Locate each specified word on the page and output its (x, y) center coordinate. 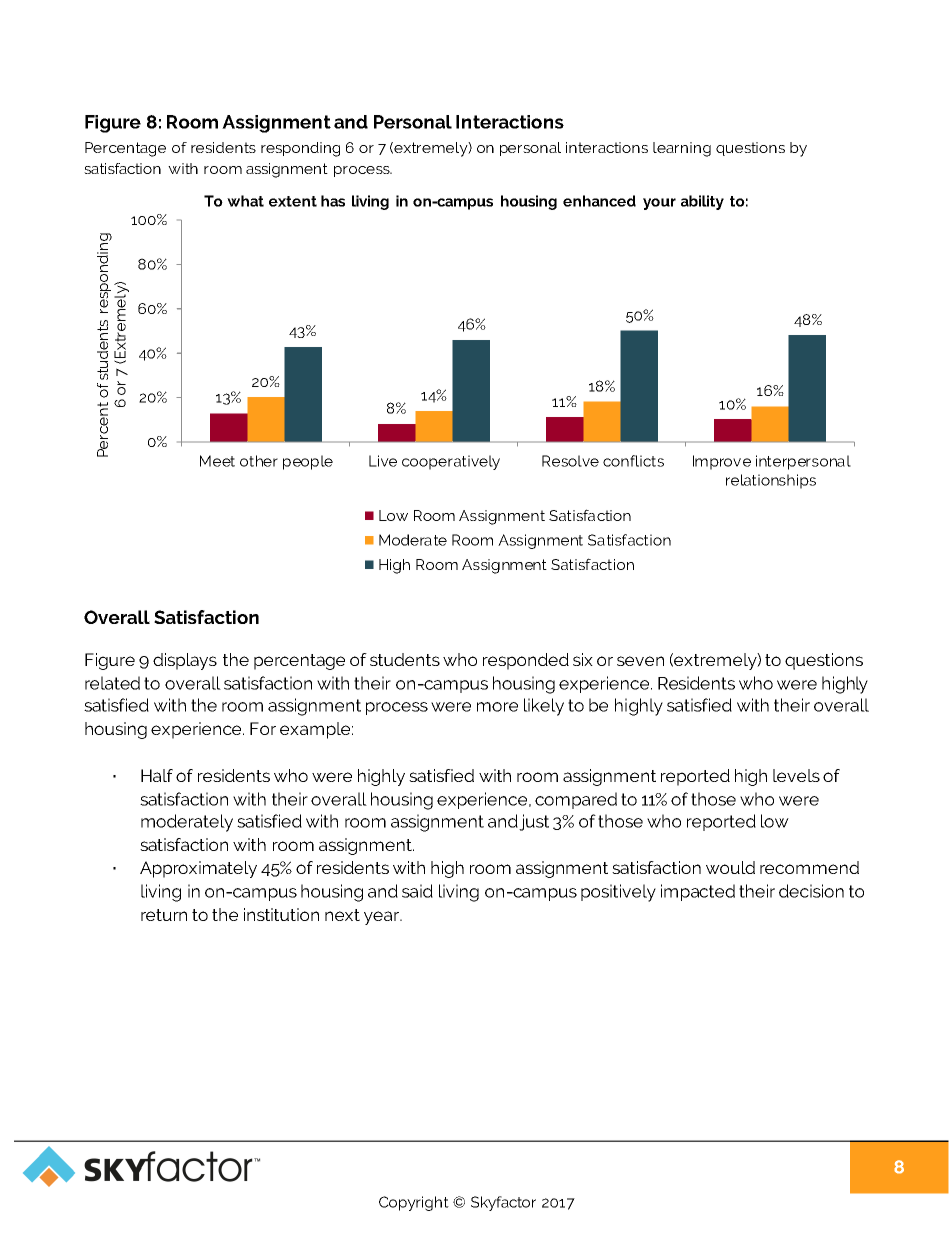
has (333, 201)
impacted (698, 892)
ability (702, 202)
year (382, 918)
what (245, 201)
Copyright (414, 1203)
